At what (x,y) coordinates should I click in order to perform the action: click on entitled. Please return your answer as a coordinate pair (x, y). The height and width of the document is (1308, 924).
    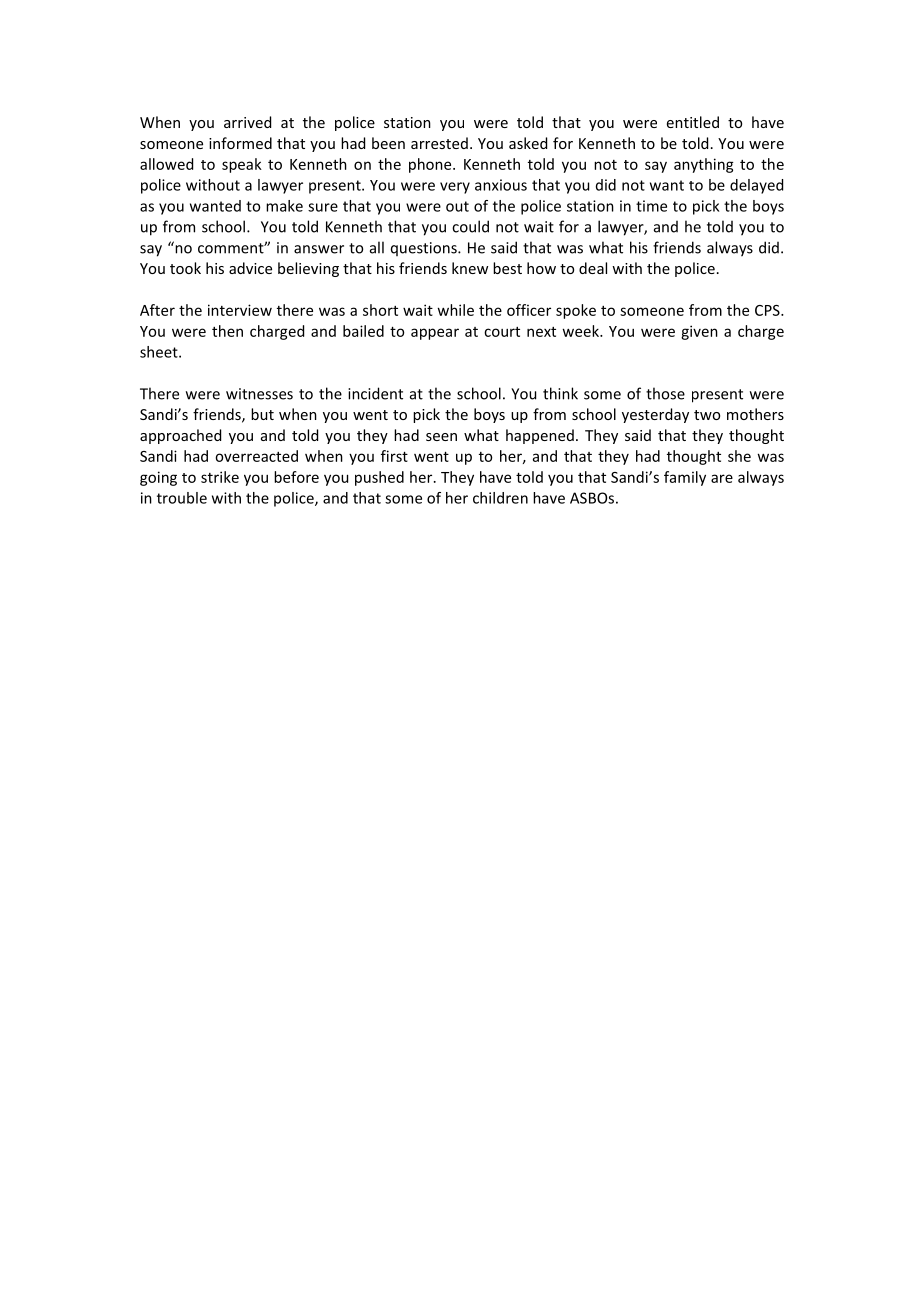
    Looking at the image, I should click on (693, 122).
